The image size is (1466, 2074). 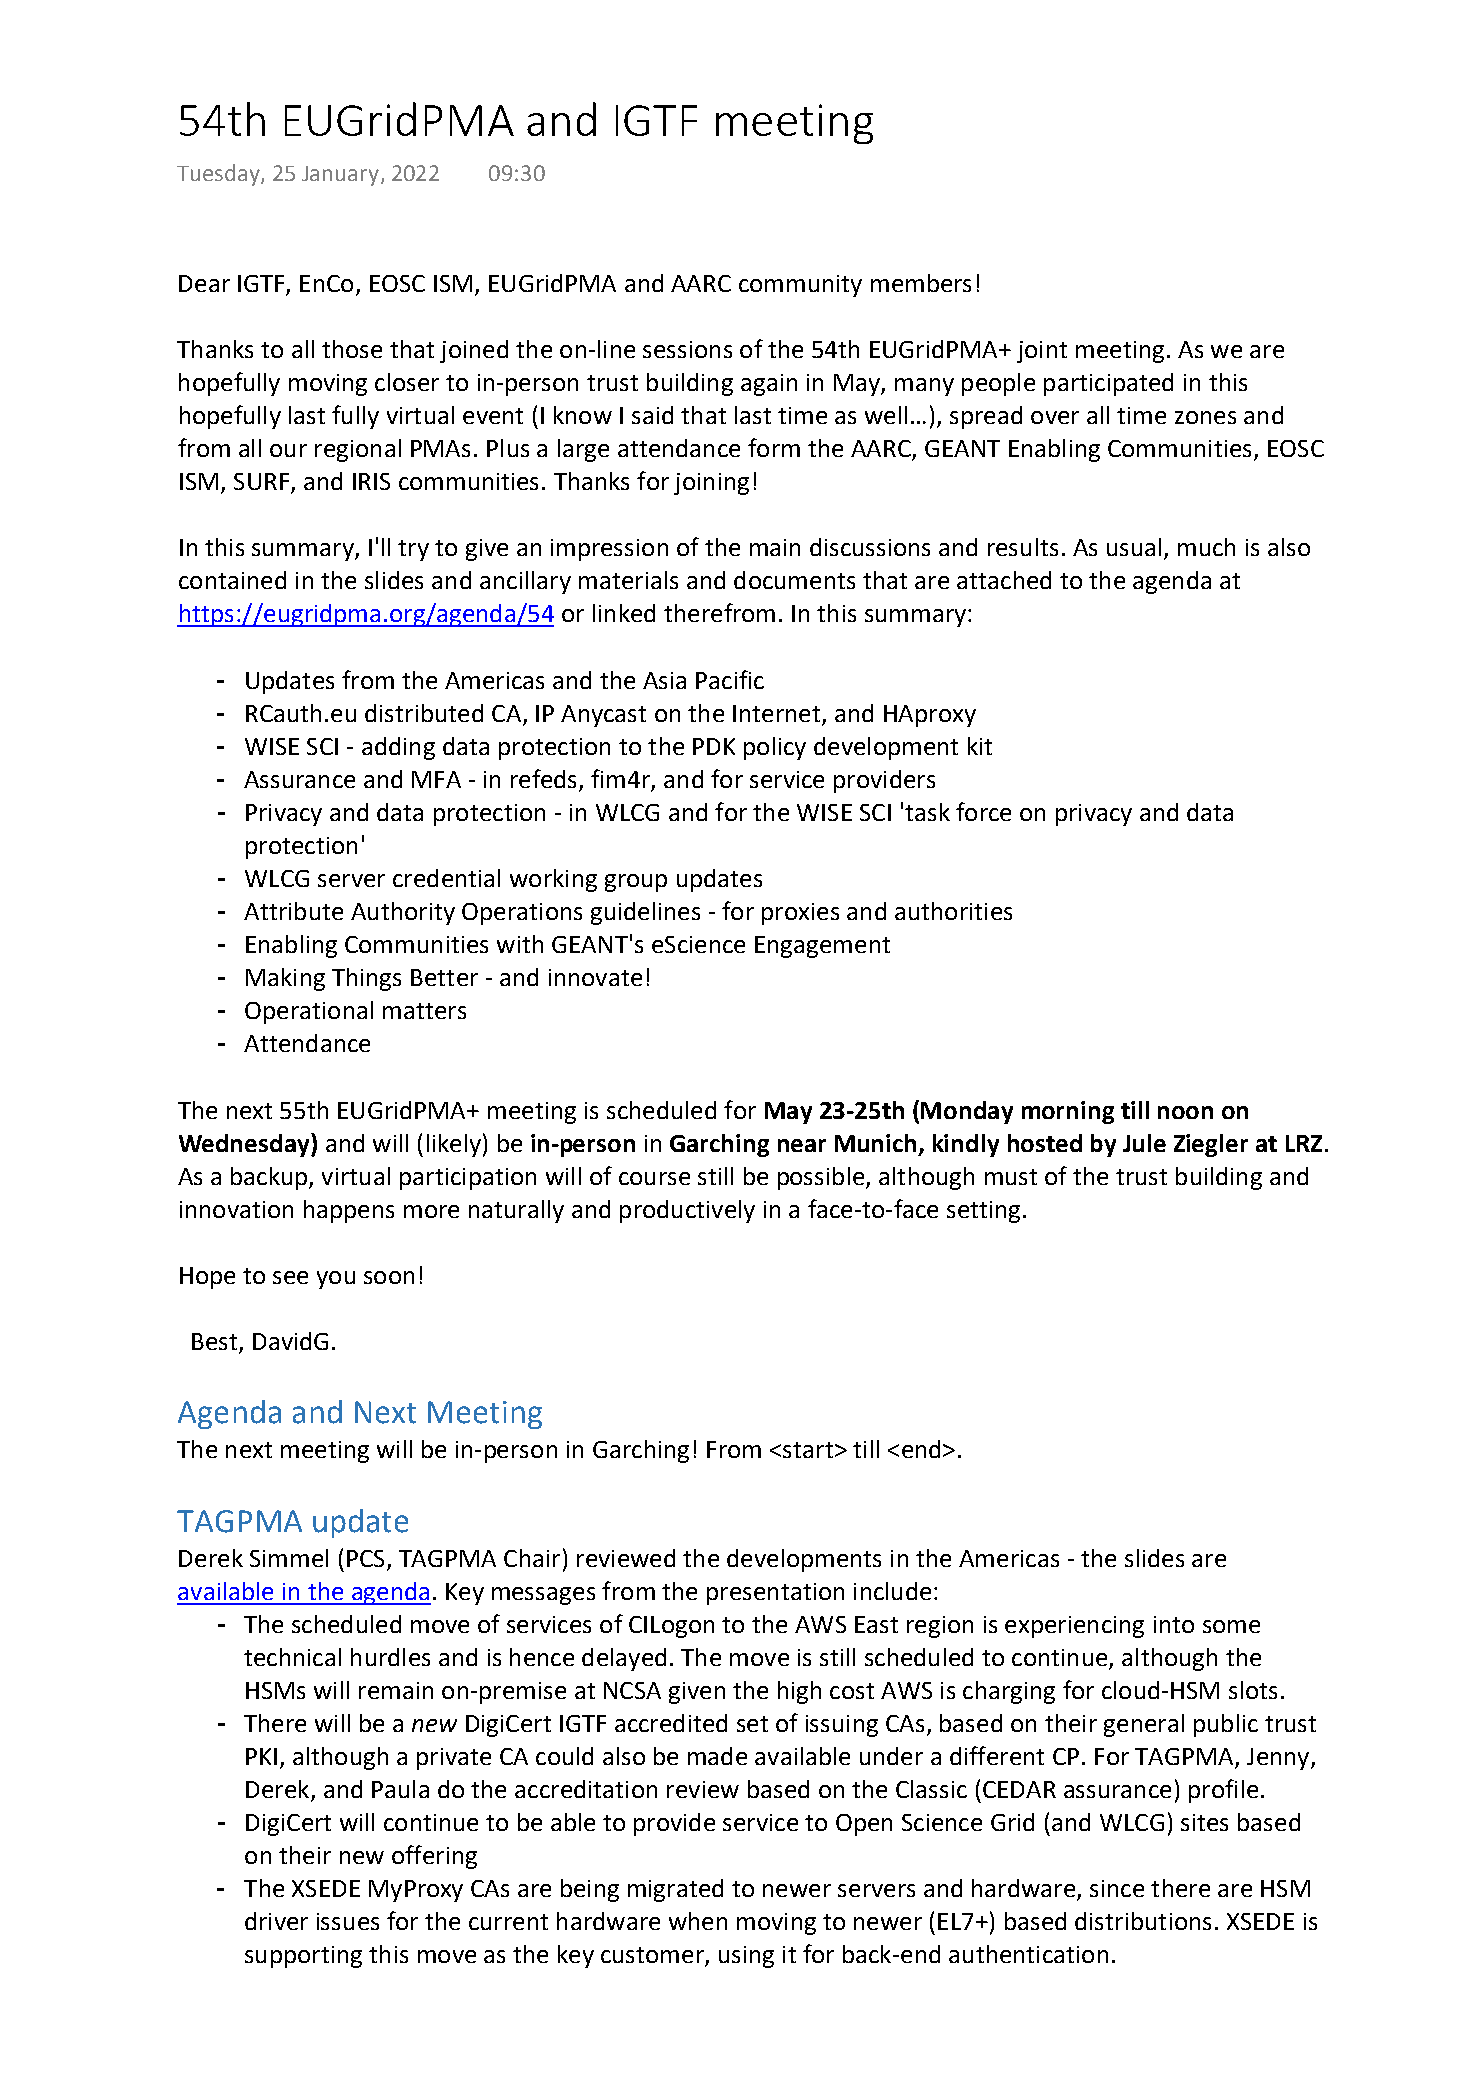 What do you see at coordinates (1042, 352) in the document?
I see `joint` at bounding box center [1042, 352].
